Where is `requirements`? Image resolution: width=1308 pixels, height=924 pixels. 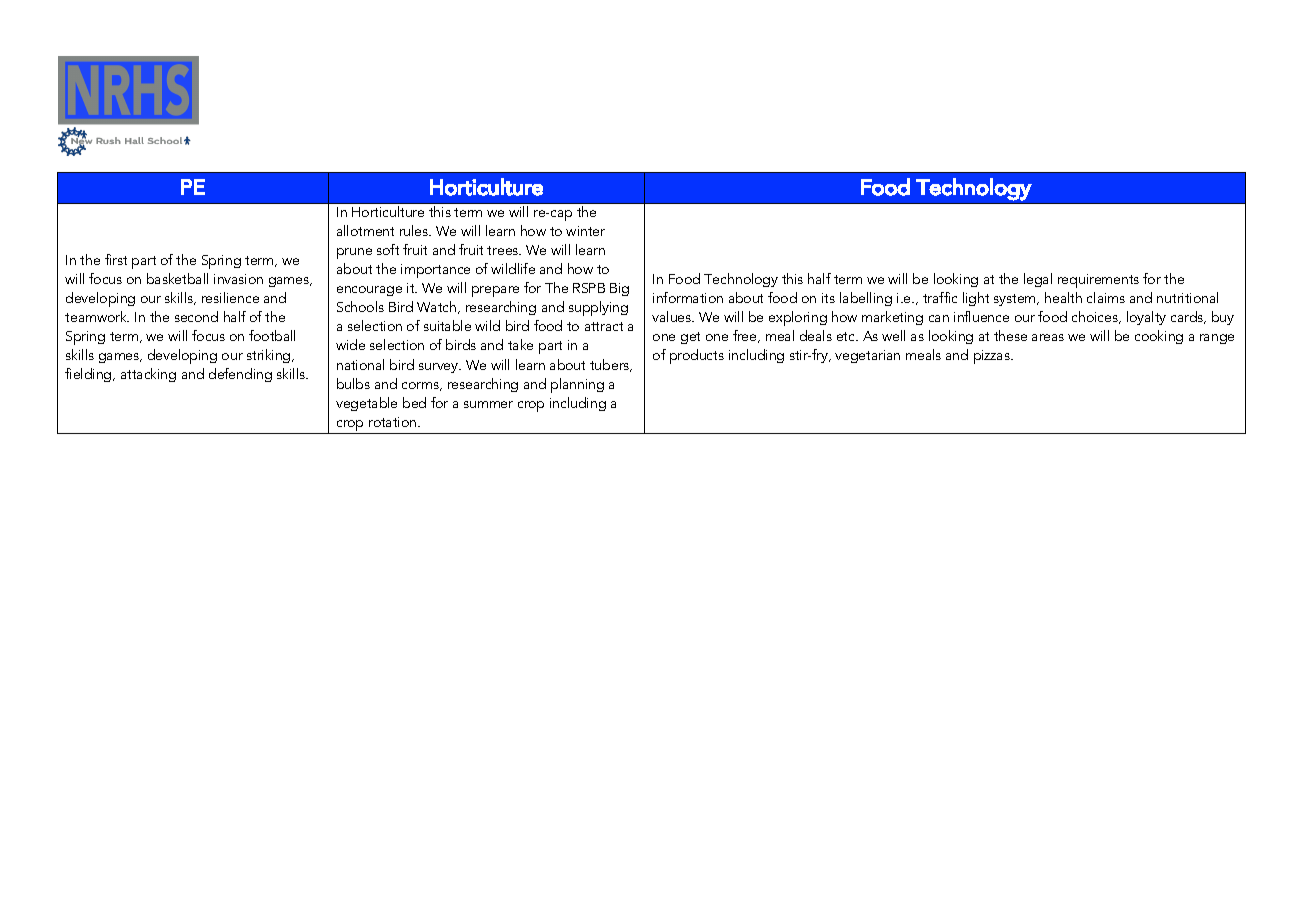
requirements is located at coordinates (1098, 281).
